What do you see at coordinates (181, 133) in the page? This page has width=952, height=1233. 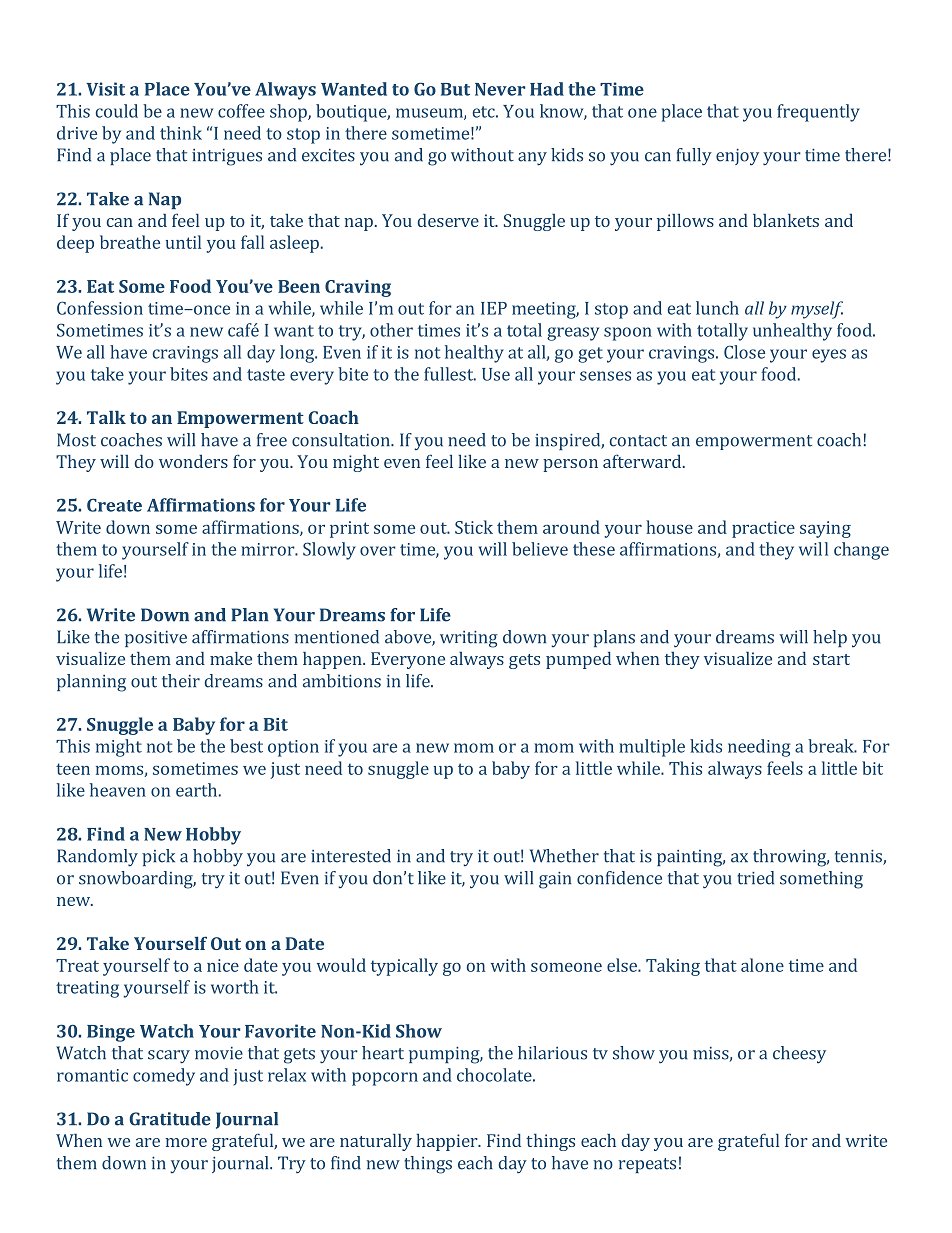 I see `think` at bounding box center [181, 133].
